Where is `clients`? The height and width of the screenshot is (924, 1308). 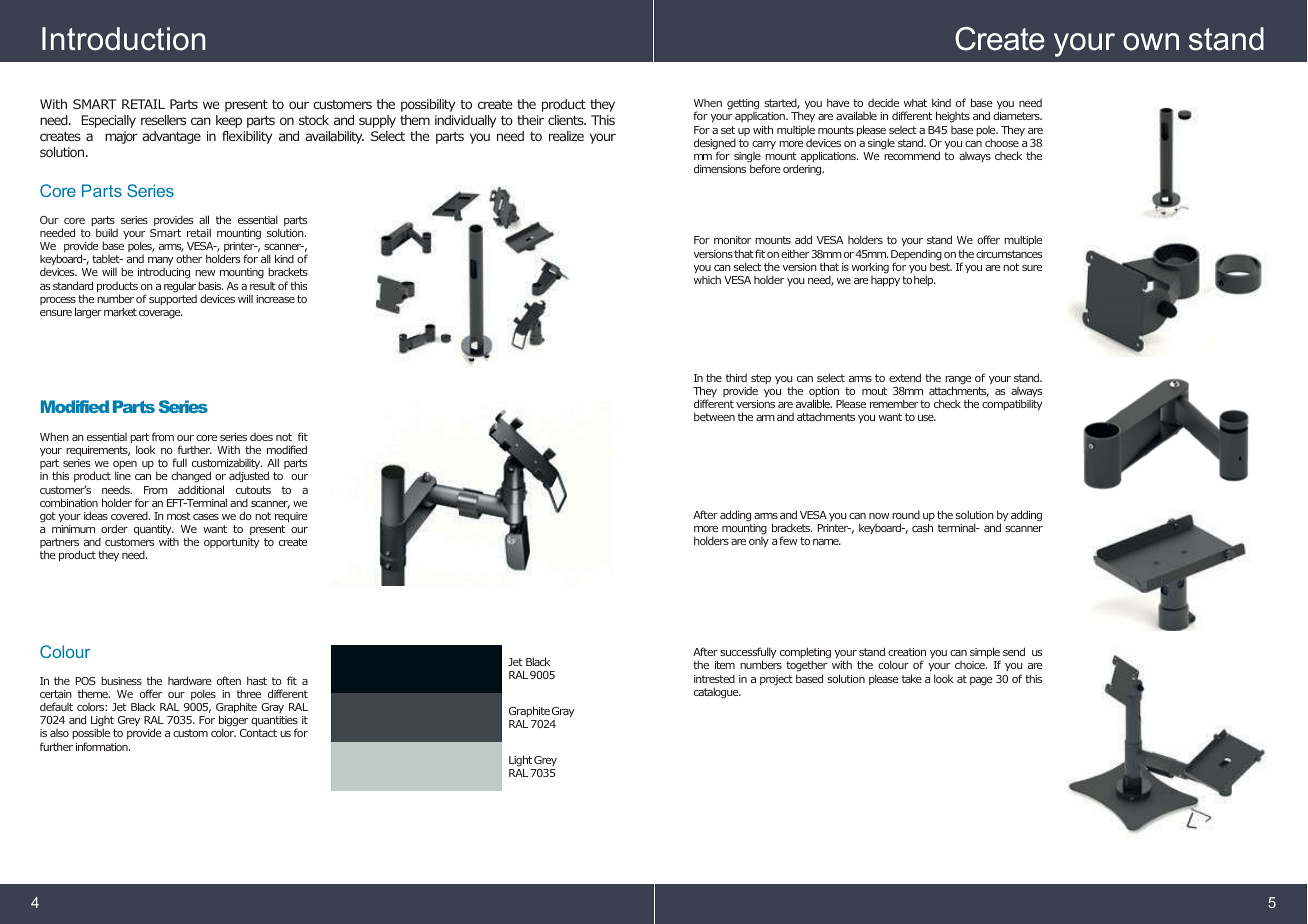
clients is located at coordinates (567, 120).
